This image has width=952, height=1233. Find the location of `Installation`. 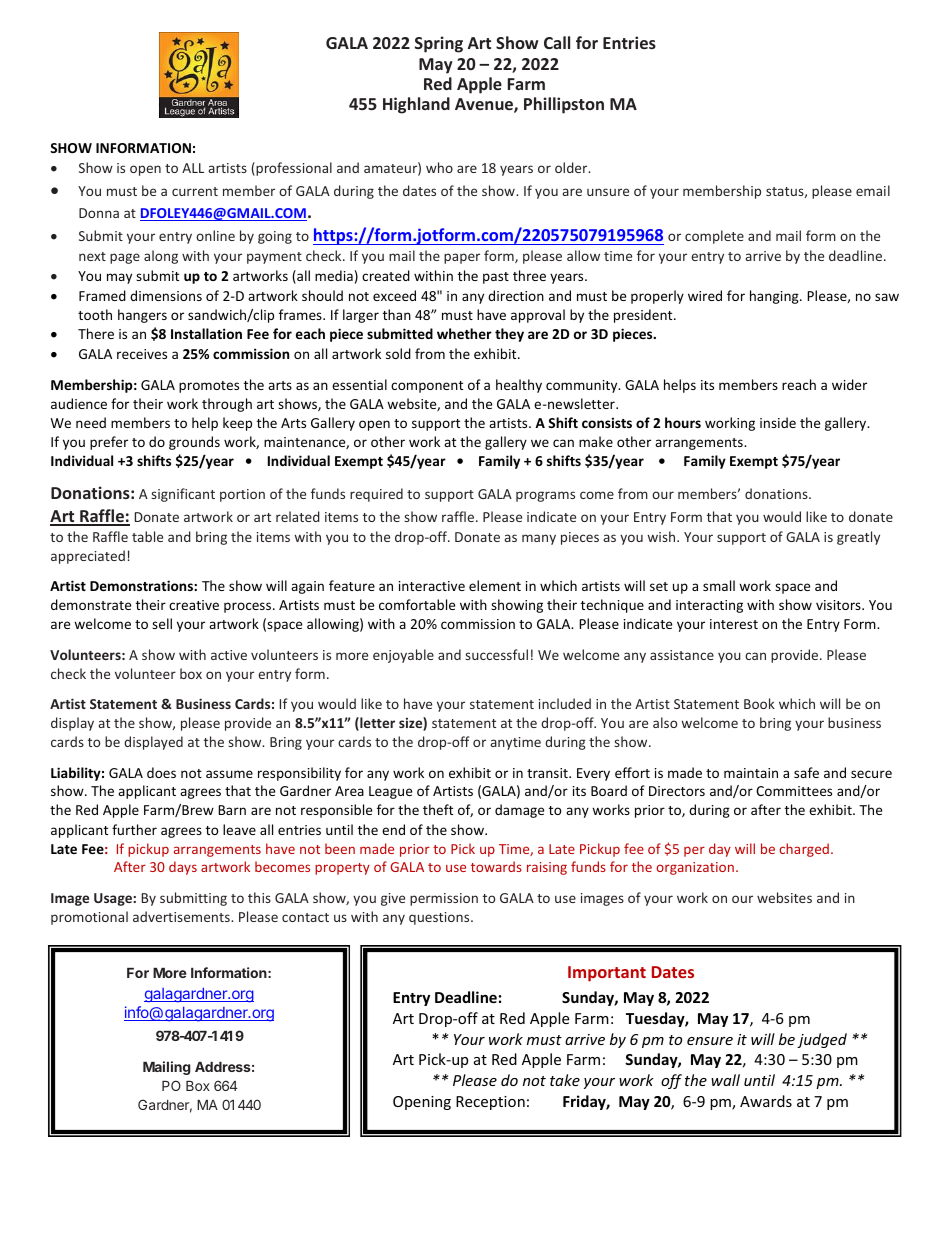

Installation is located at coordinates (206, 333).
